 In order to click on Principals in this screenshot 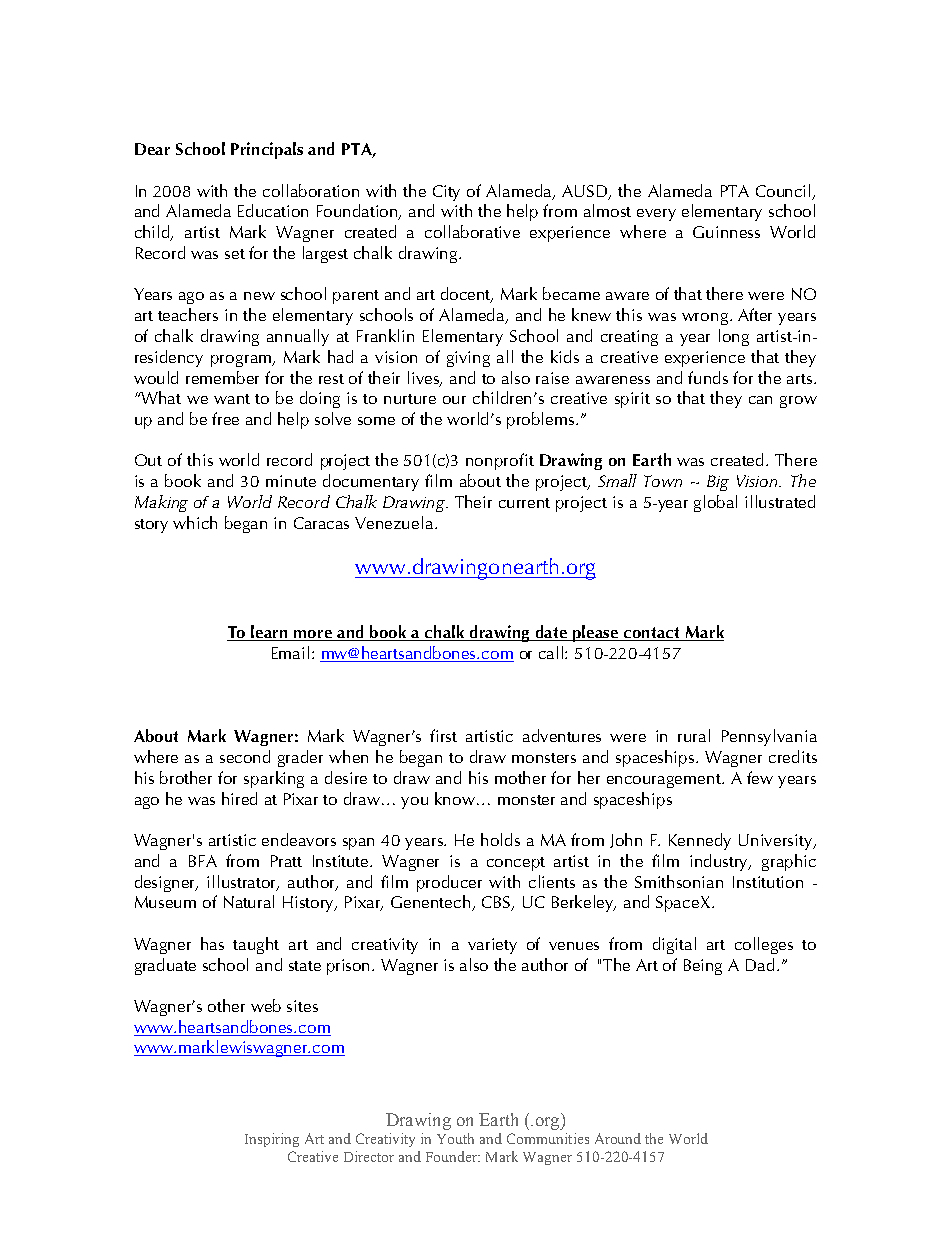, I will do `click(267, 150)`.
